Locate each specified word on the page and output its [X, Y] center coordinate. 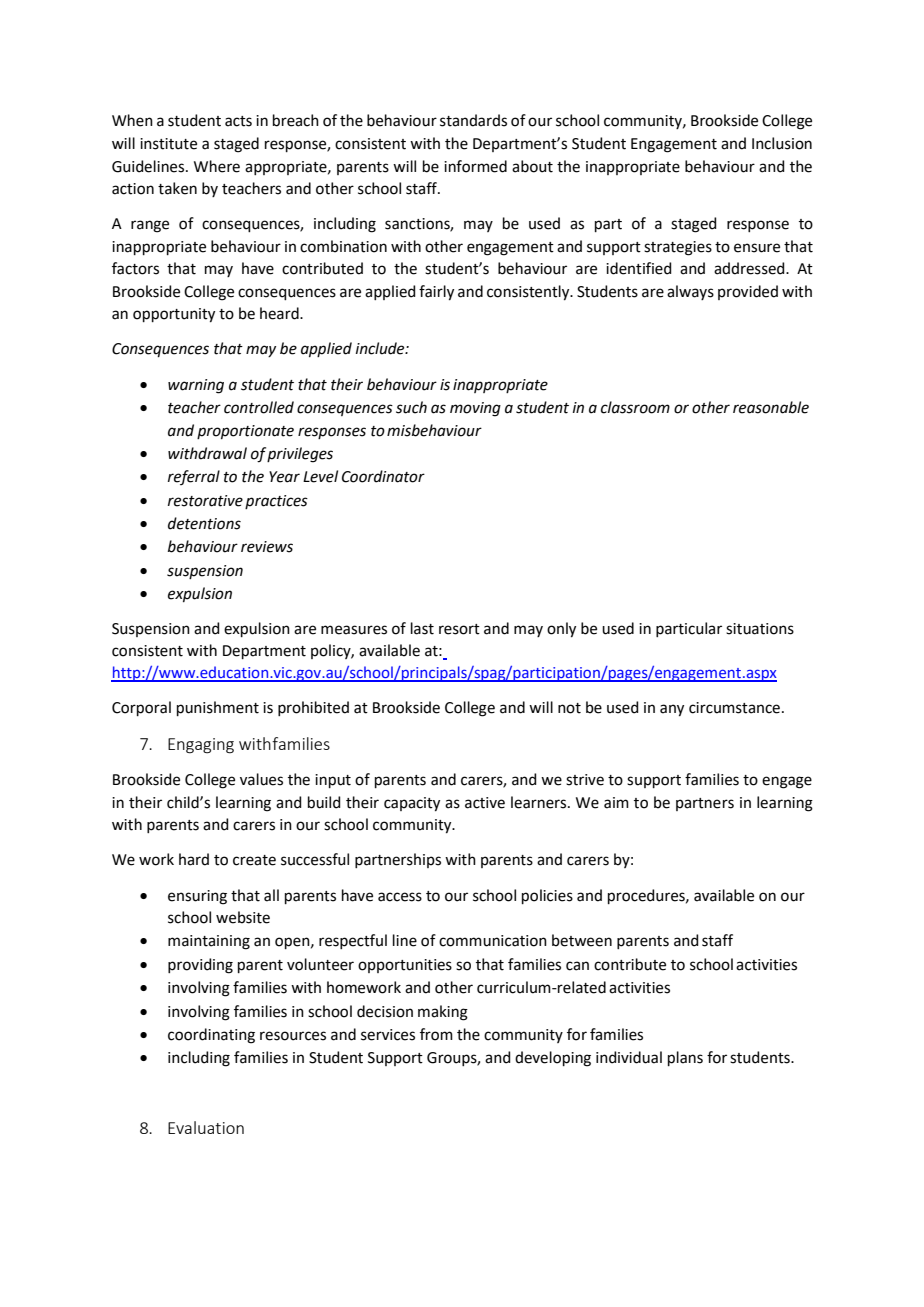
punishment [218, 708]
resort [459, 629]
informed [475, 166]
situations [760, 629]
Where [217, 166]
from [436, 1034]
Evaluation [206, 1127]
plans [685, 1058]
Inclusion [782, 143]
